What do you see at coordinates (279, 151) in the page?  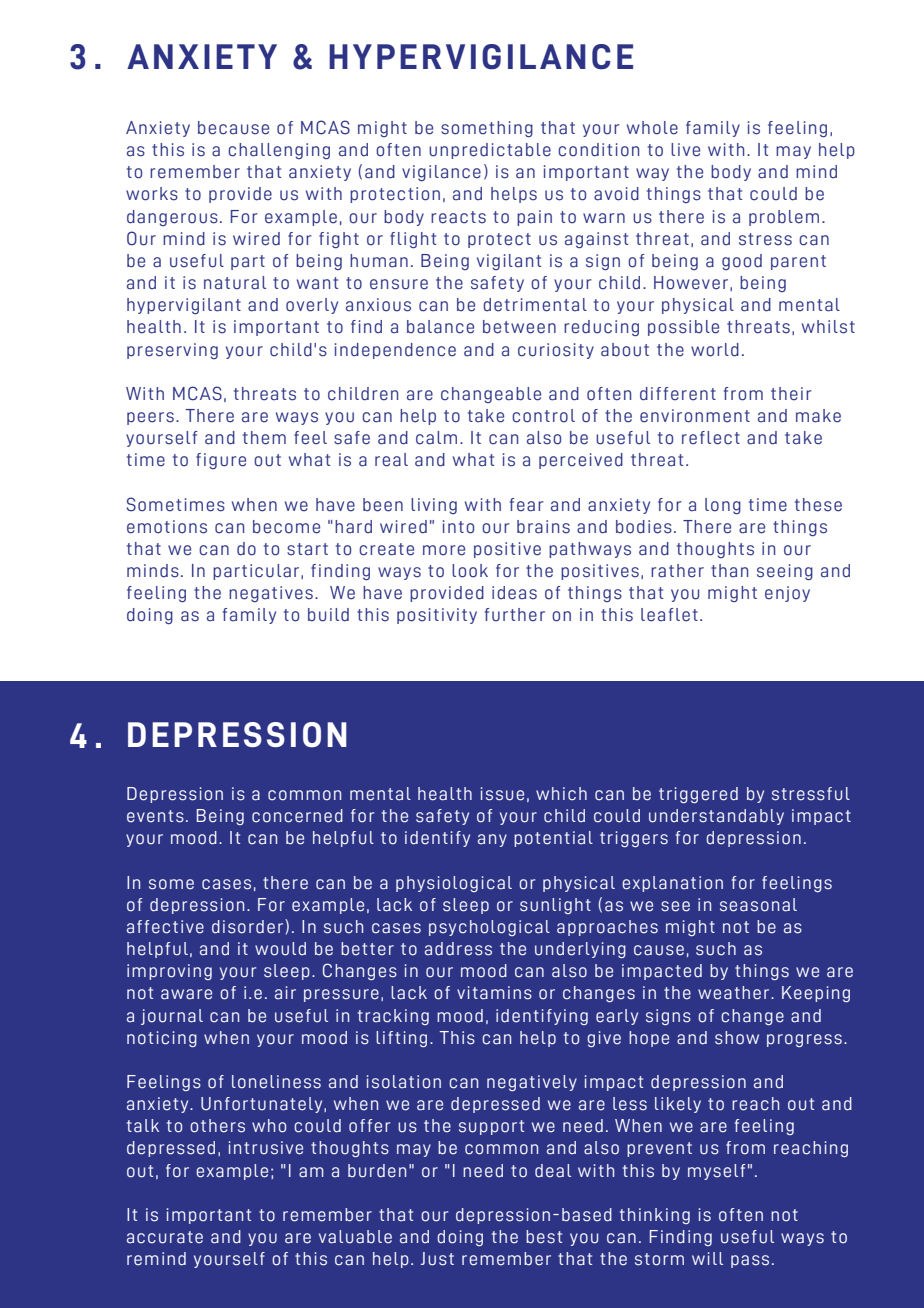 I see `challenging` at bounding box center [279, 151].
